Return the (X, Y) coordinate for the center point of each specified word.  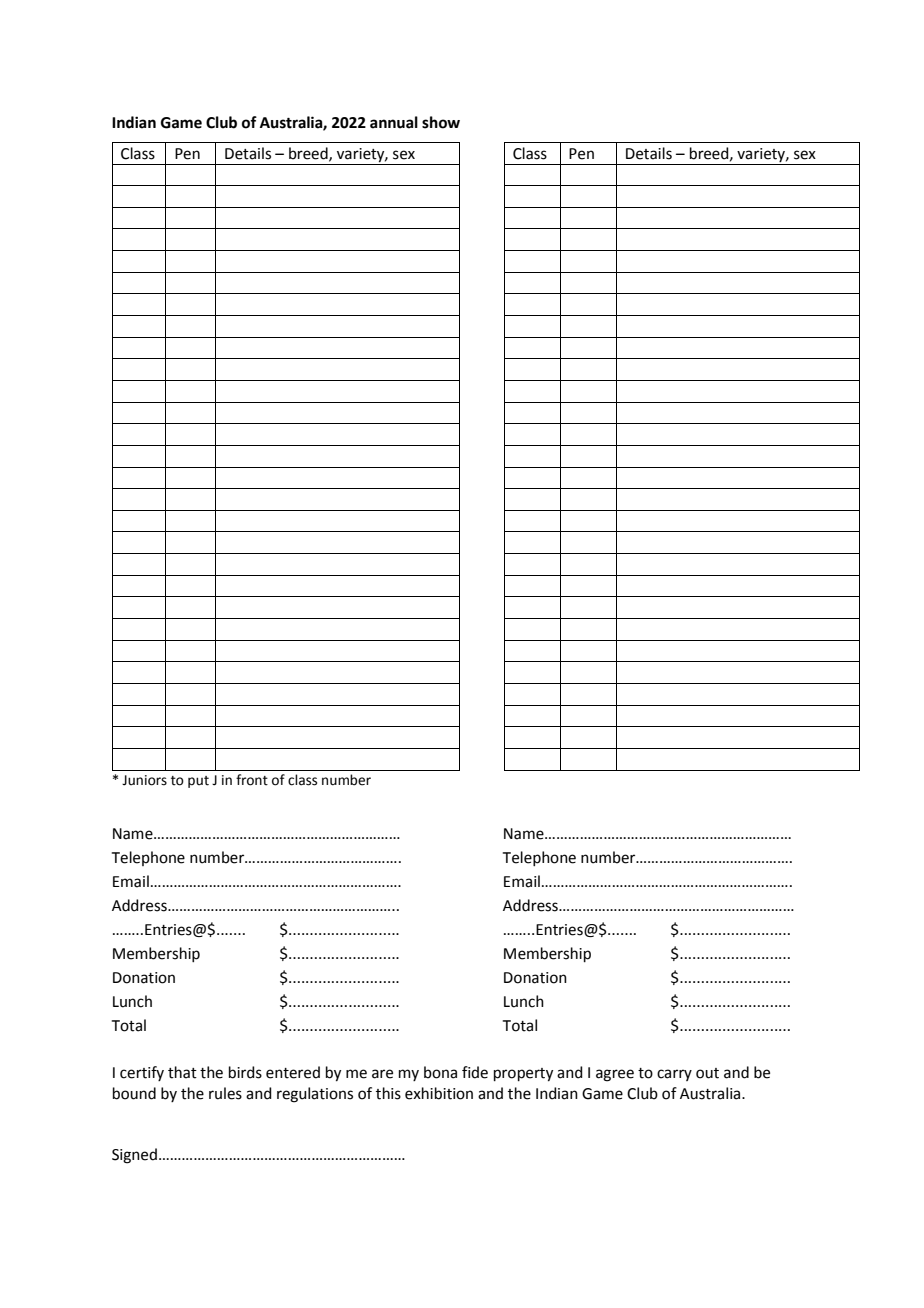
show (441, 122)
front (252, 780)
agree (615, 1075)
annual (394, 122)
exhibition (439, 1093)
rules (225, 1093)
